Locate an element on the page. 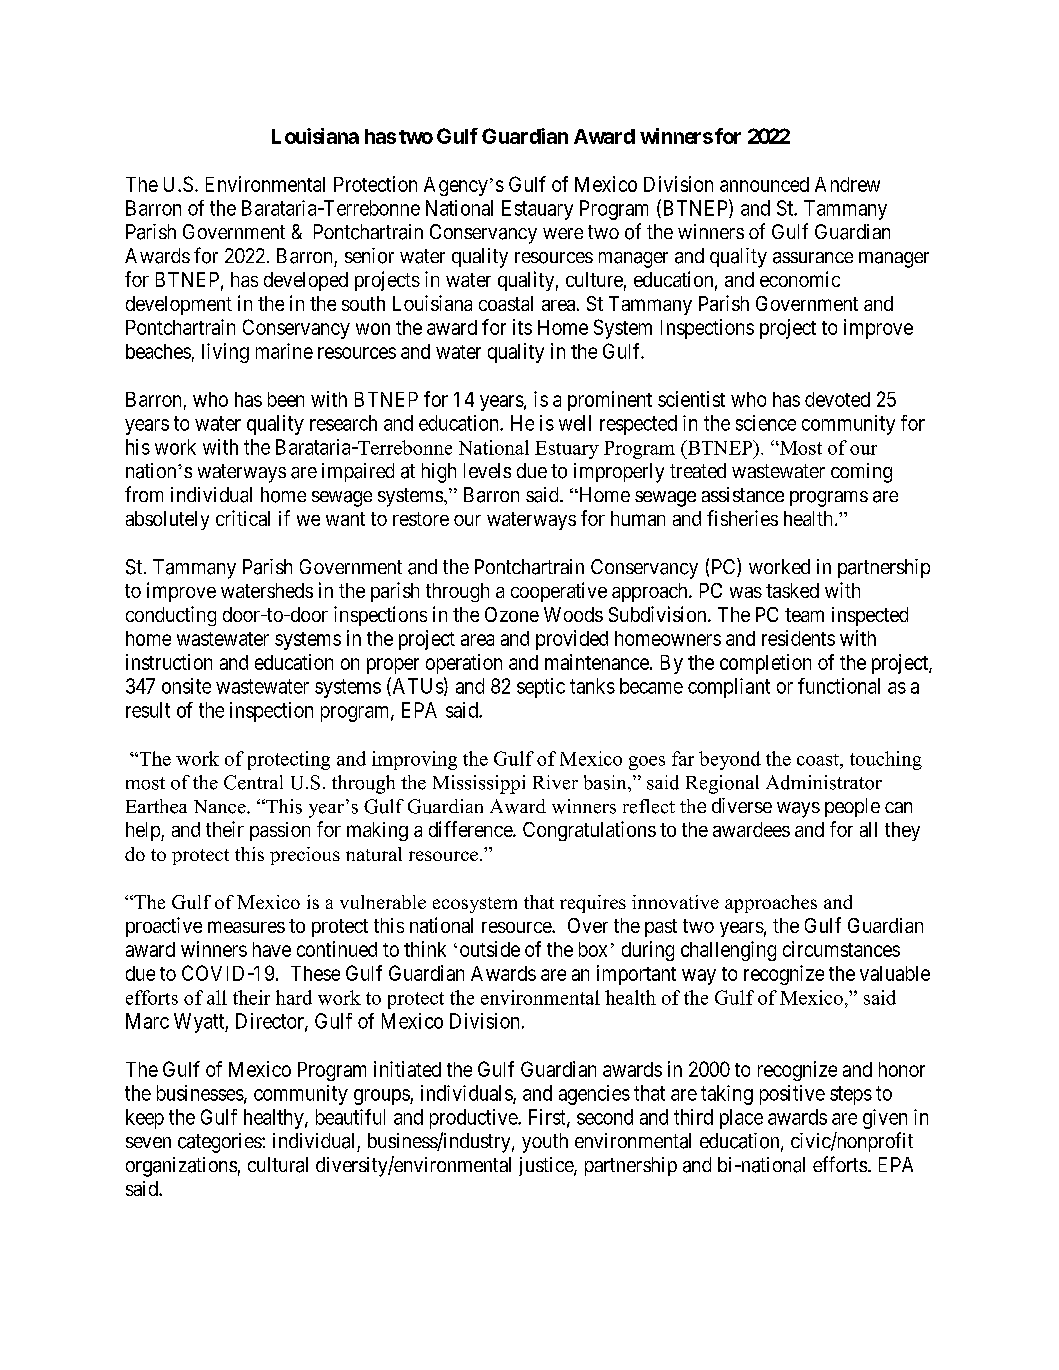  categories is located at coordinates (220, 1143).
